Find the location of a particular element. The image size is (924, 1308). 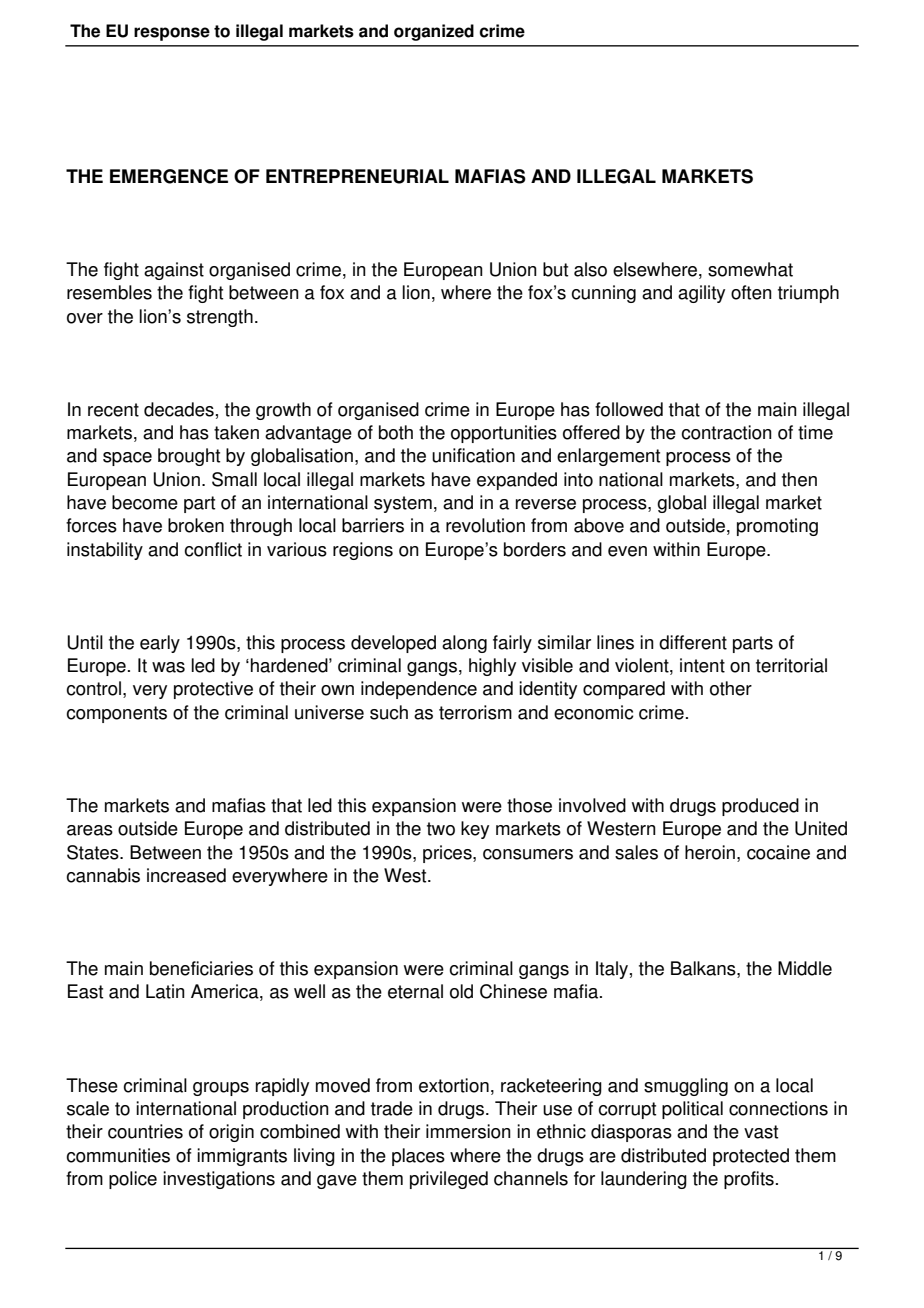

different is located at coordinates (693, 642).
